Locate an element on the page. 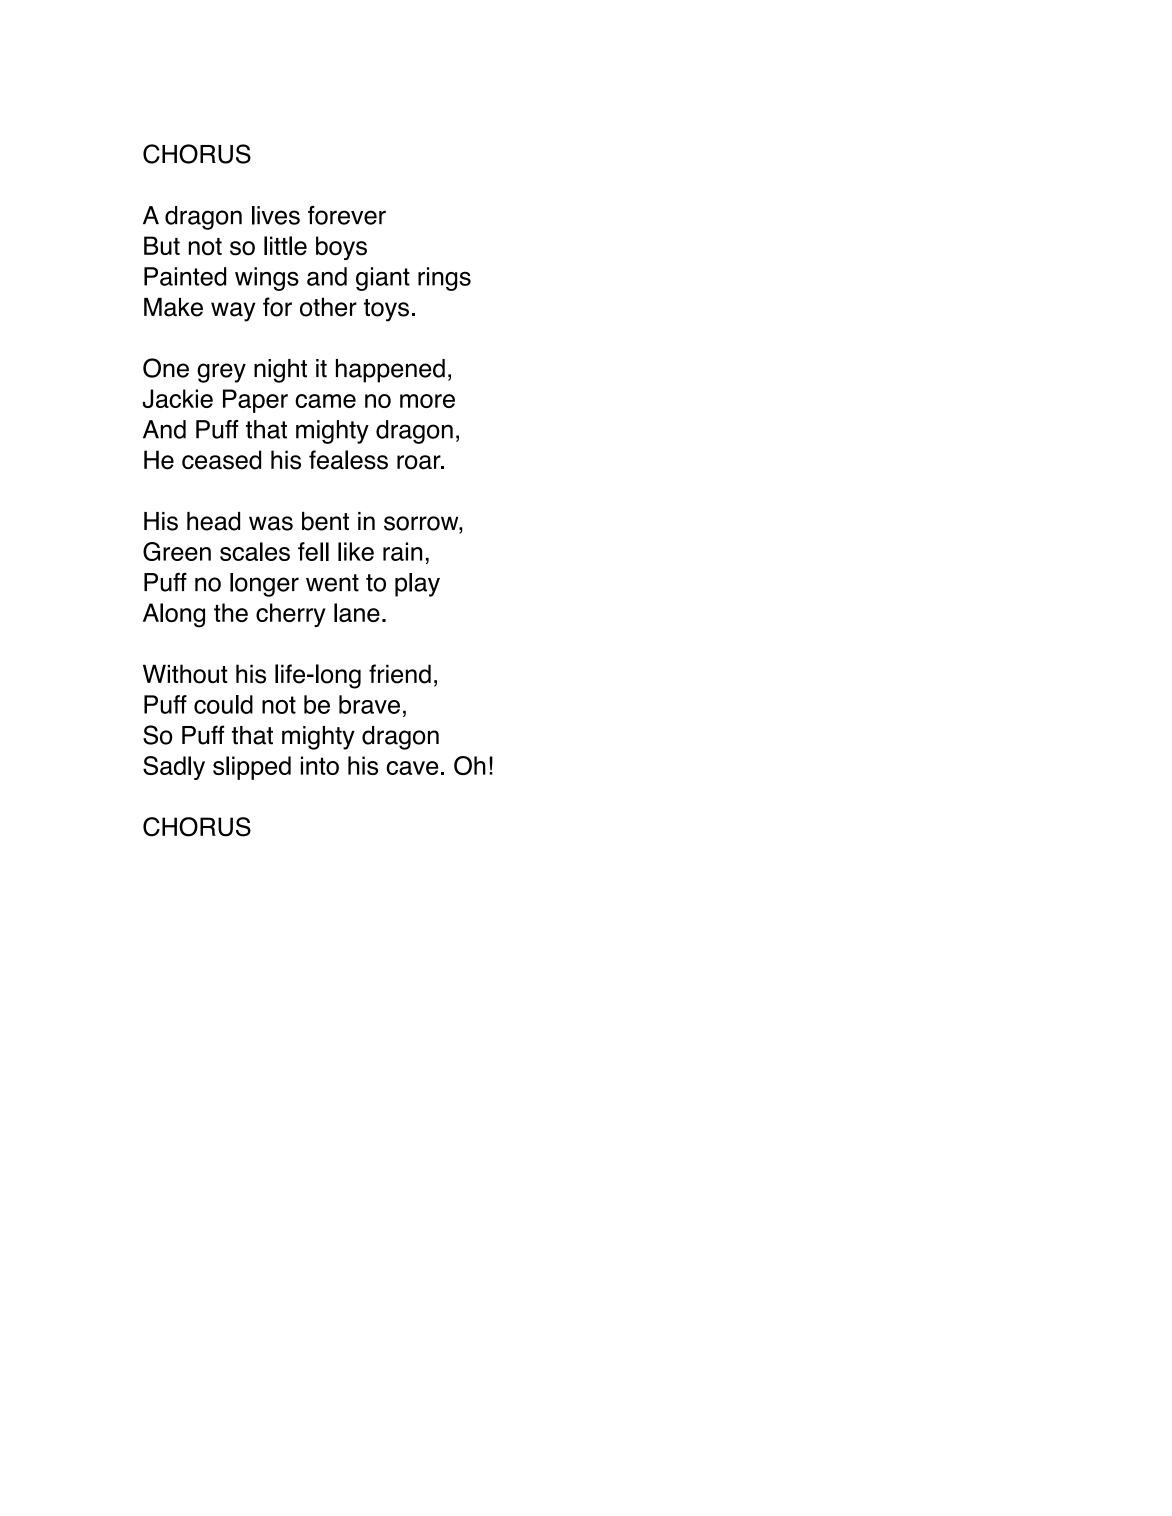 The image size is (1172, 1516). Sadly is located at coordinates (174, 768).
